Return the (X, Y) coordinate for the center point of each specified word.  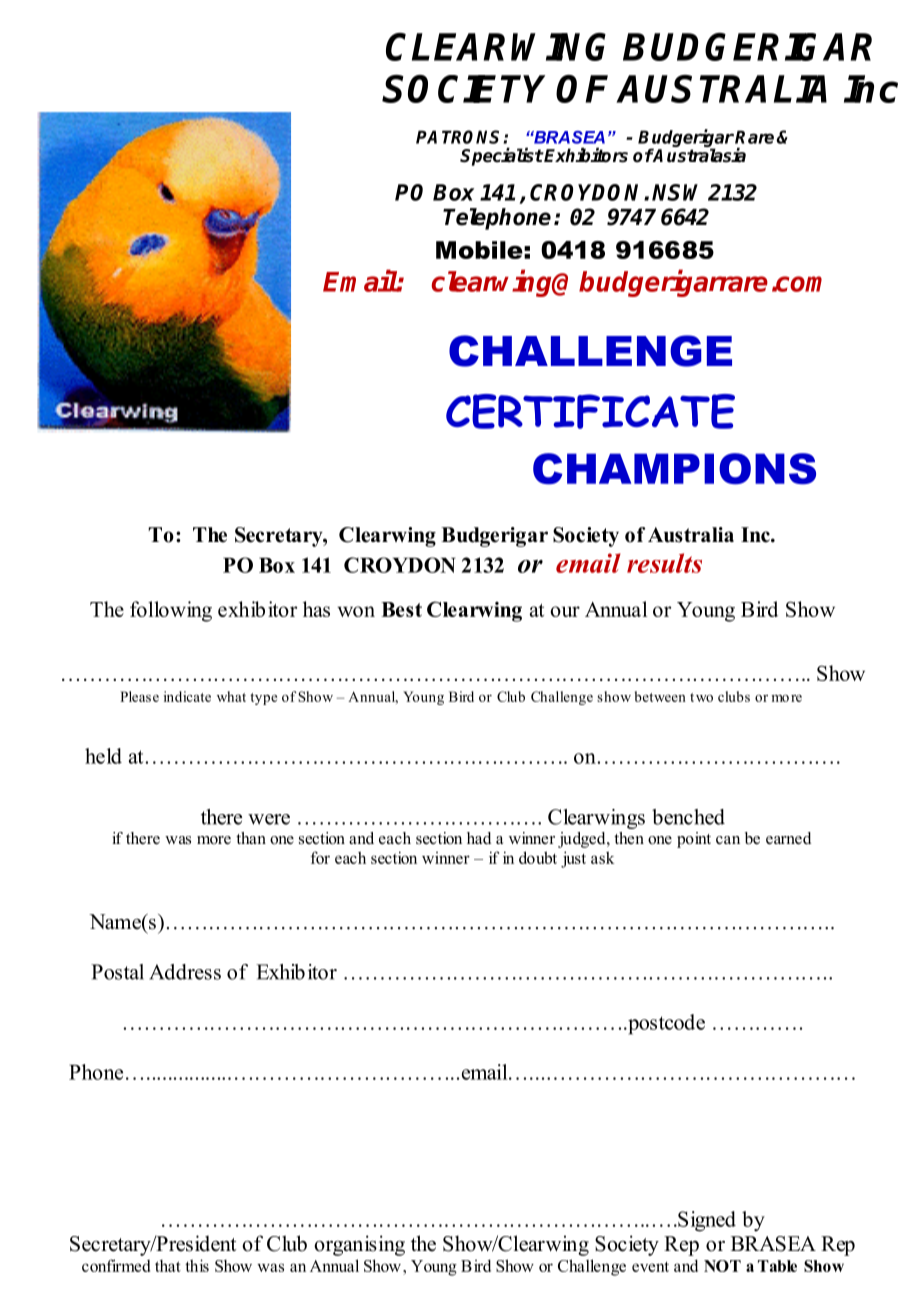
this (197, 1265)
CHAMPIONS (674, 469)
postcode (665, 1024)
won (356, 611)
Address (185, 972)
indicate (187, 696)
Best (401, 609)
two (701, 697)
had (479, 838)
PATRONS (460, 137)
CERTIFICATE (590, 411)
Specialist (501, 156)
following (171, 611)
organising (359, 1245)
